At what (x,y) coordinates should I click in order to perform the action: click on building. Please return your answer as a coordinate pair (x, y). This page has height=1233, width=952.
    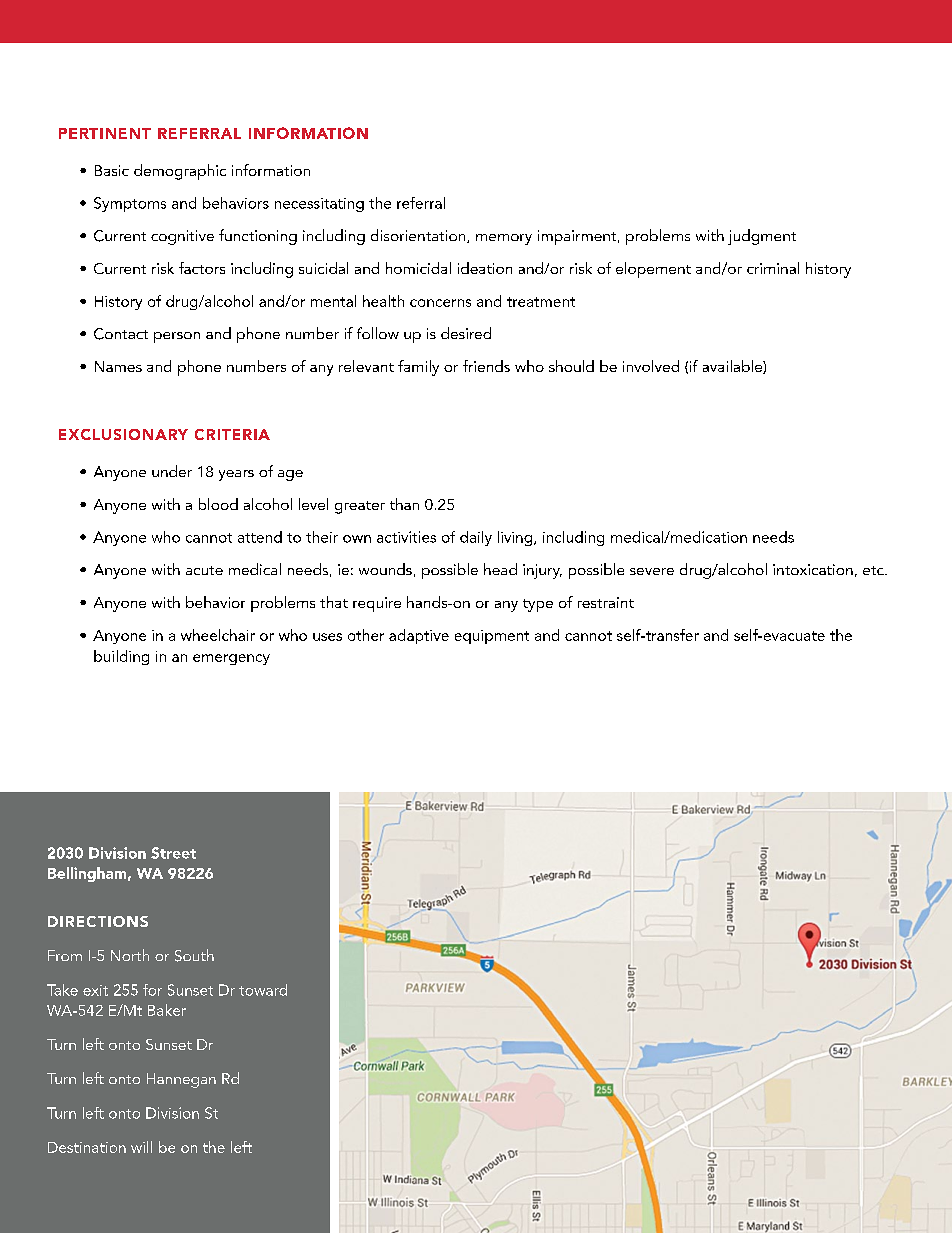
    Looking at the image, I should click on (121, 657).
